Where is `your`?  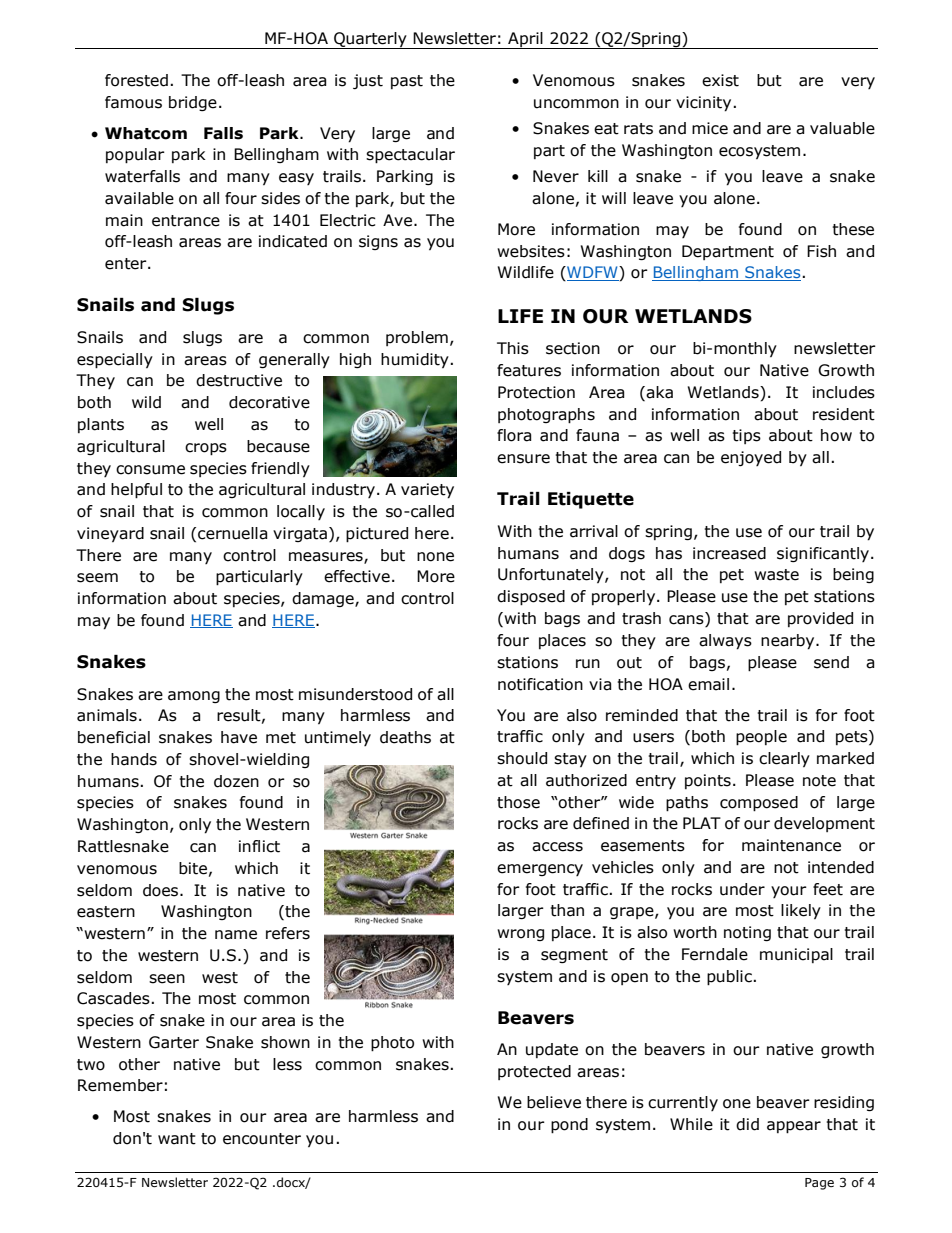
your is located at coordinates (789, 892).
